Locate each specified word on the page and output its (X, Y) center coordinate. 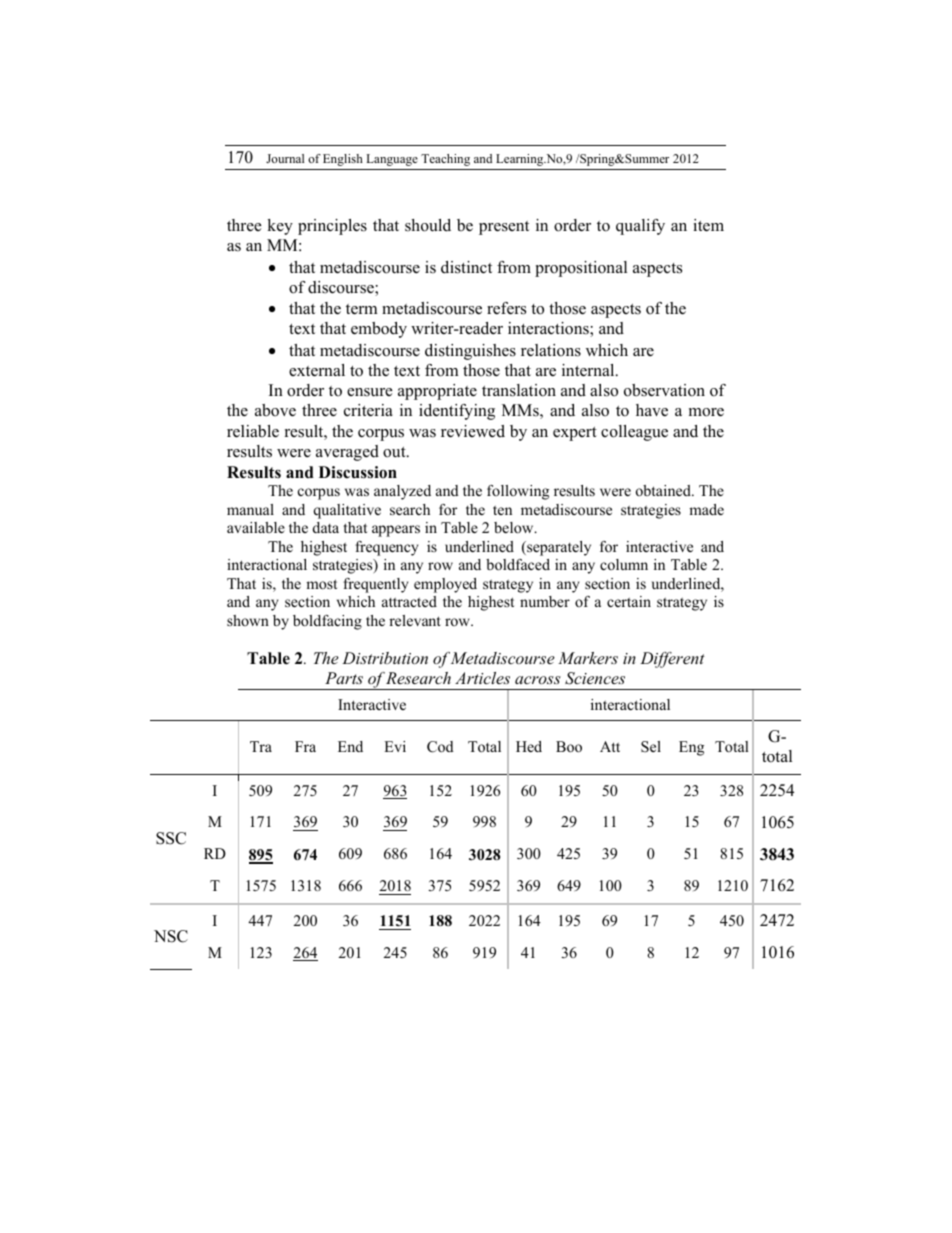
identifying (457, 412)
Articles (482, 678)
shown (248, 620)
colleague (634, 433)
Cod (440, 747)
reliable (253, 431)
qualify (640, 227)
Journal (285, 158)
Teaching (445, 160)
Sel (651, 747)
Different (672, 660)
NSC (171, 936)
